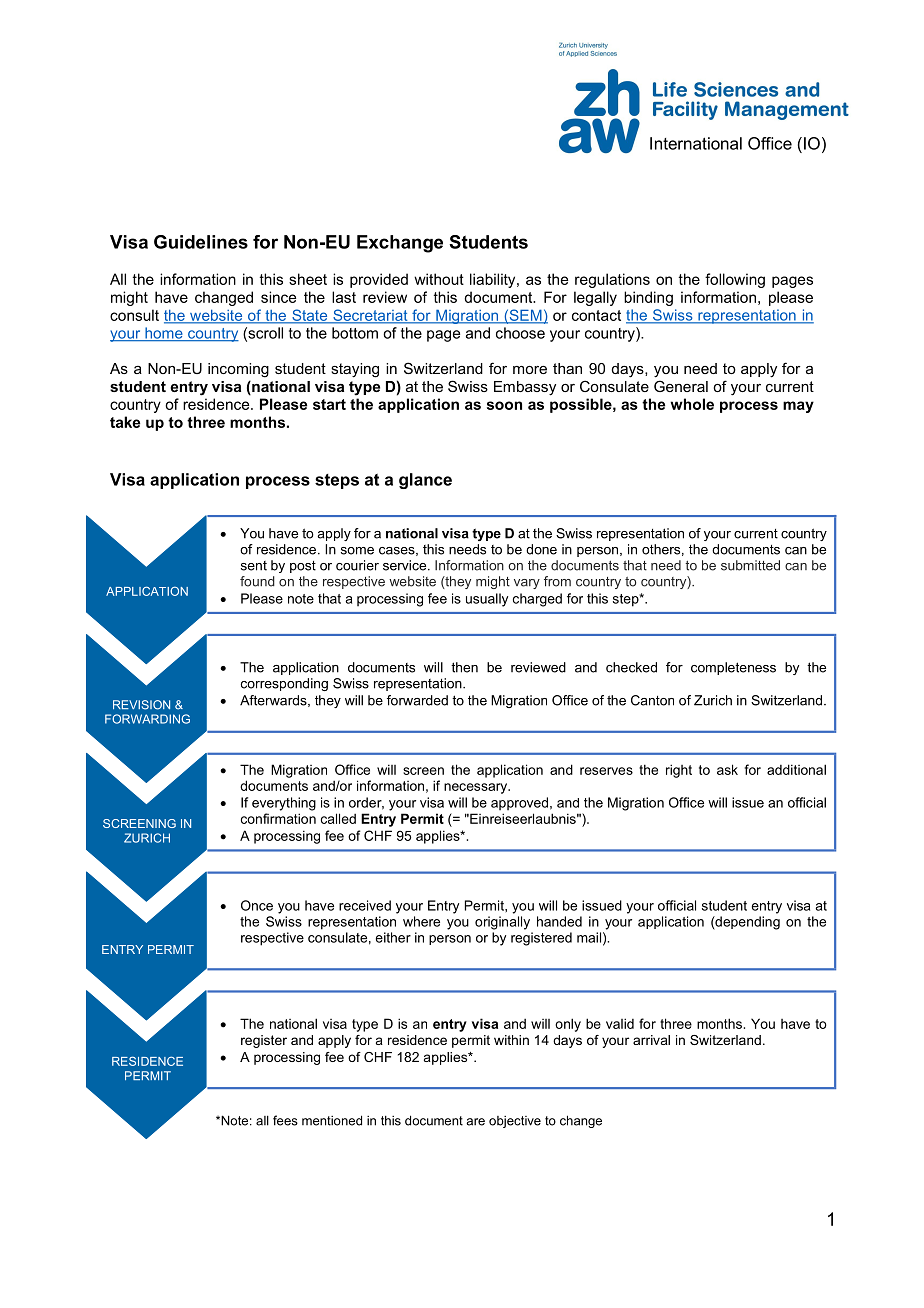 The image size is (924, 1308). I want to click on fees, so click(285, 1120).
